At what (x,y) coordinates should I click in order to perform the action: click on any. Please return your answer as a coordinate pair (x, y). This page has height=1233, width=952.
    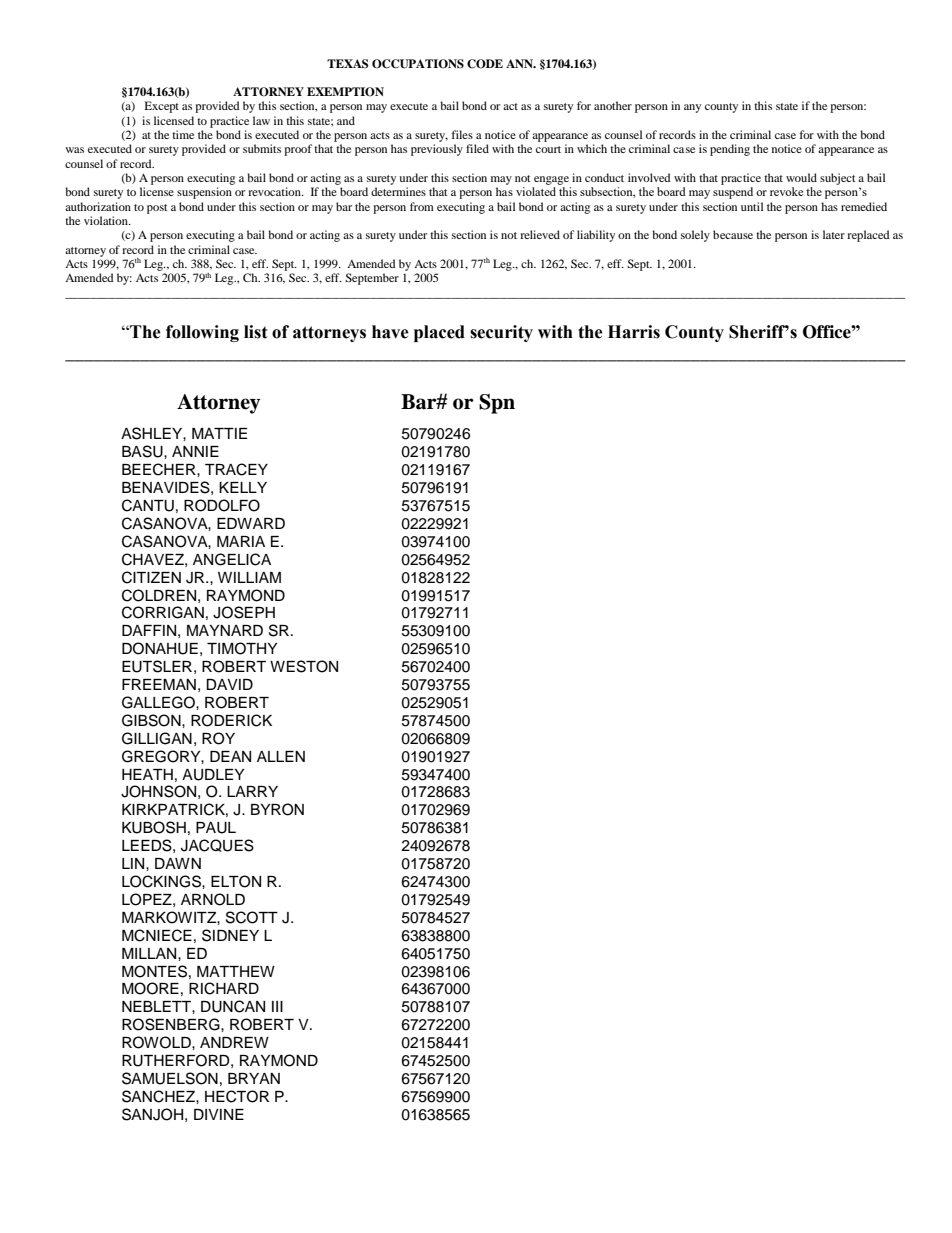
    Looking at the image, I should click on (692, 108).
